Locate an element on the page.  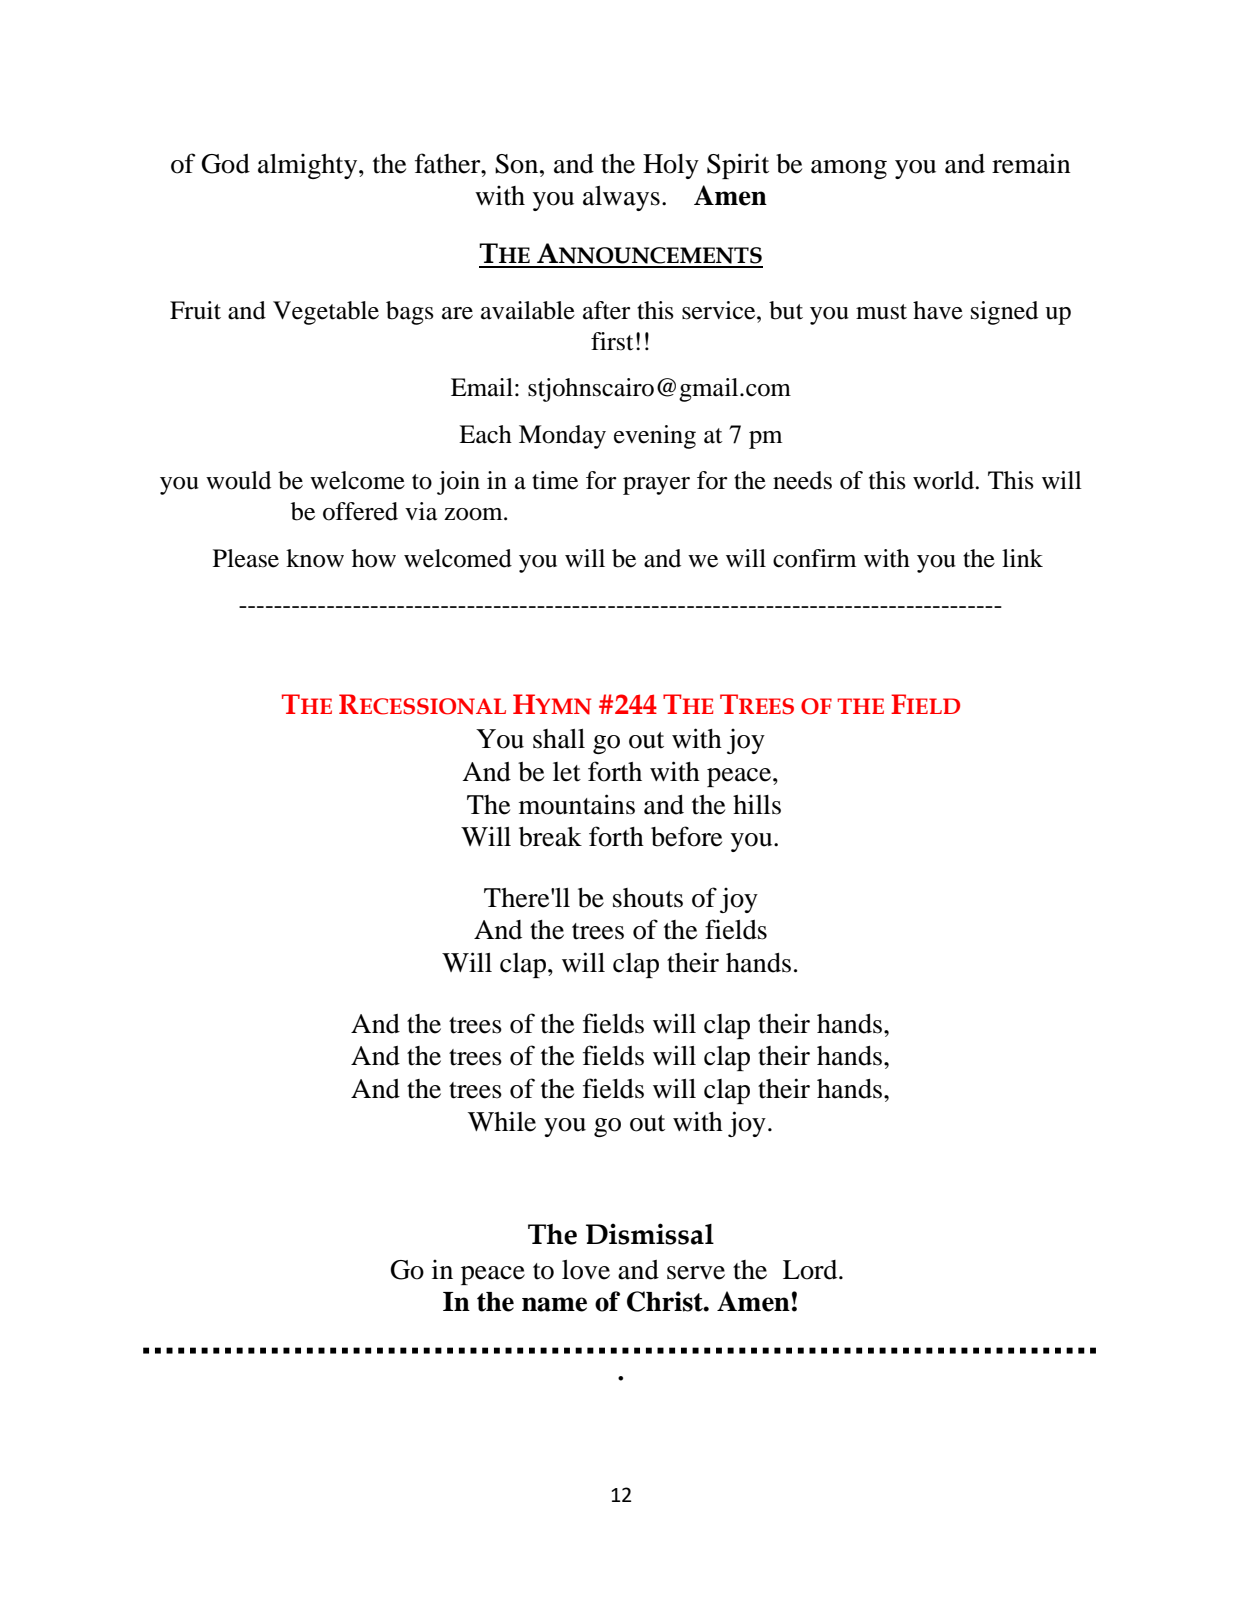
shouts is located at coordinates (648, 898).
